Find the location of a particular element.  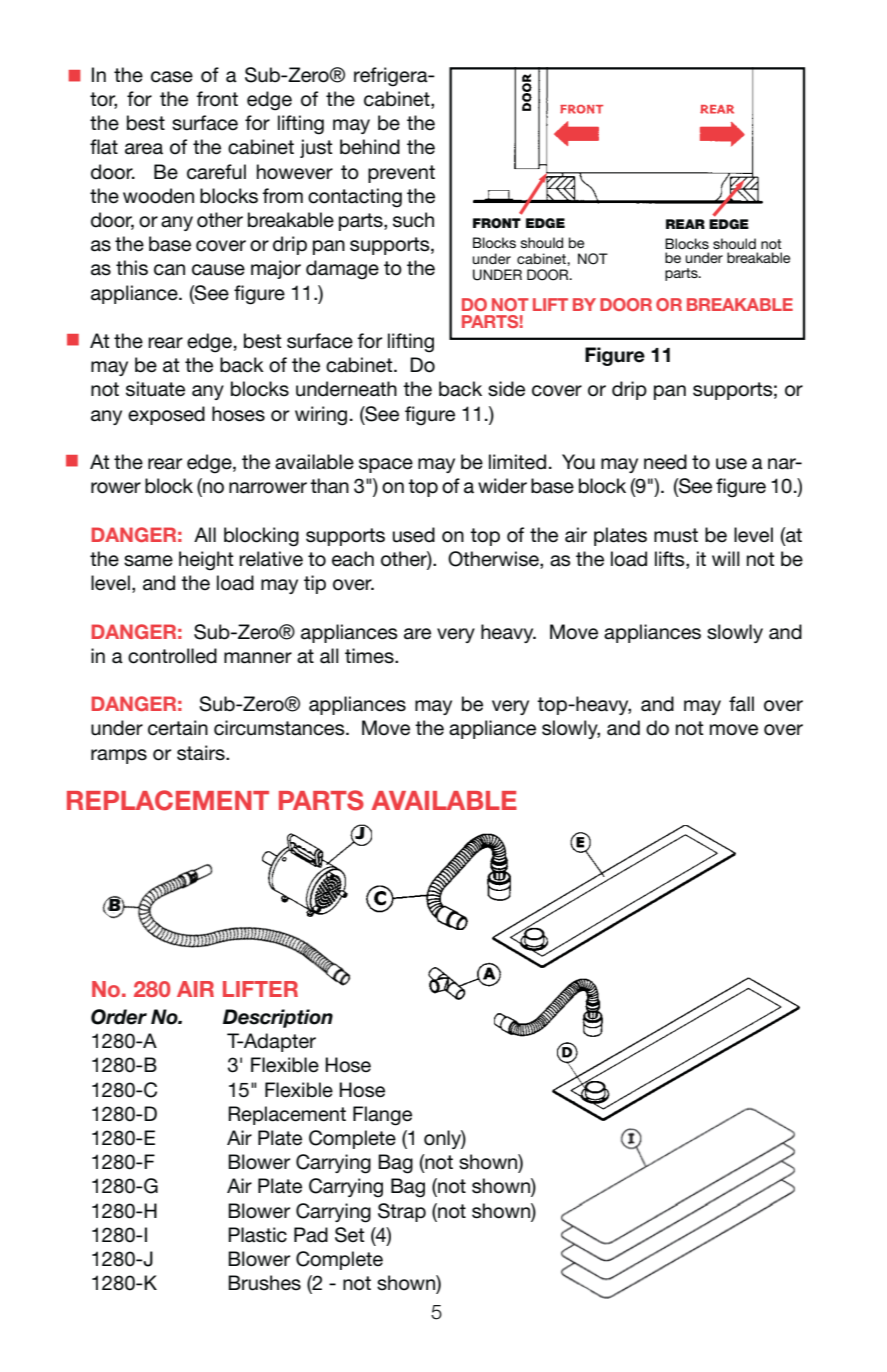

prevent is located at coordinates (401, 174).
